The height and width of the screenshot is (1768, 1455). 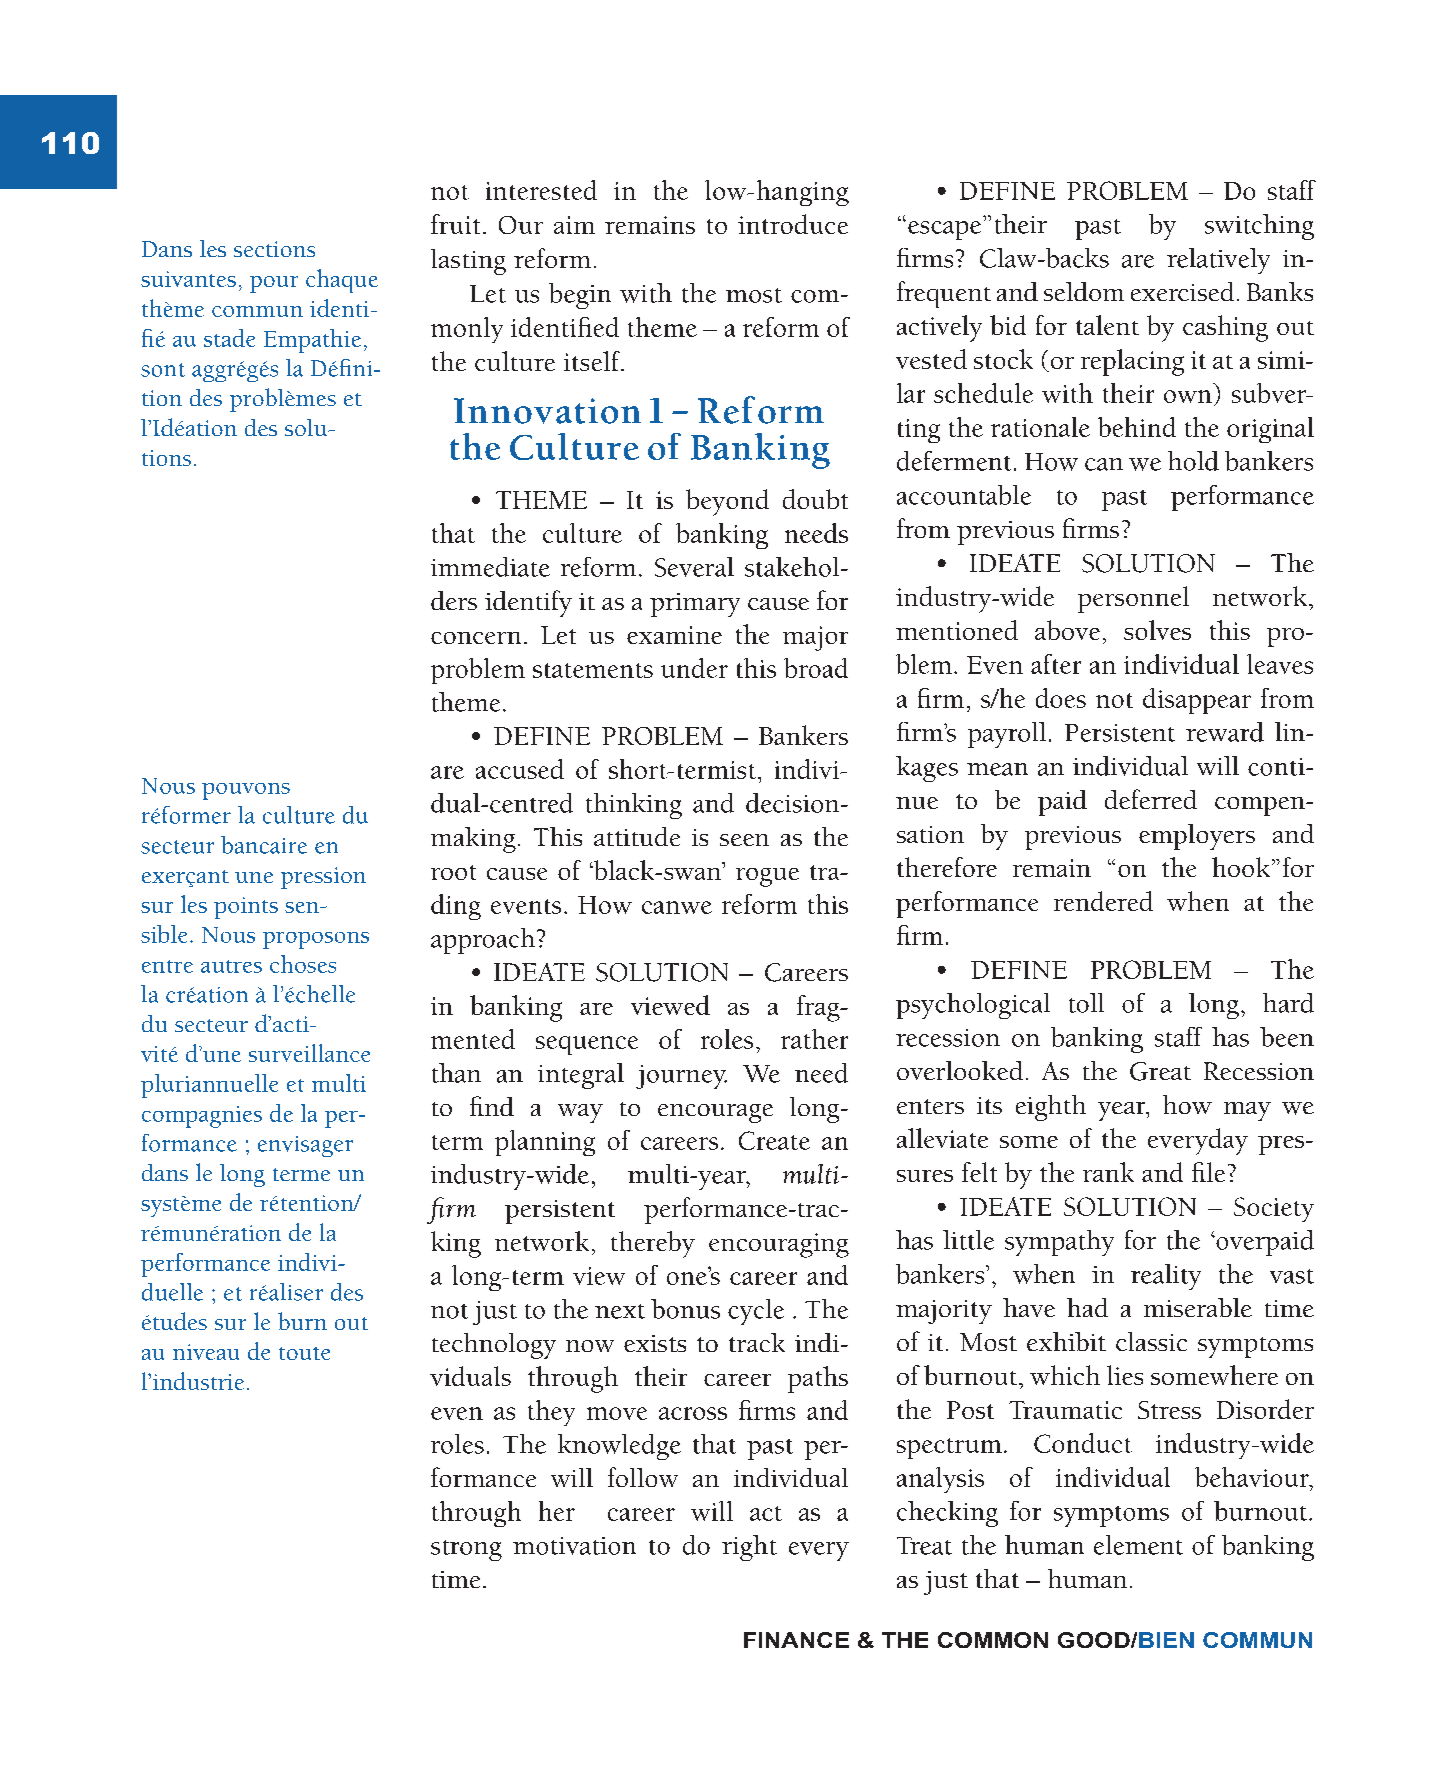 I want to click on points, so click(x=246, y=908).
